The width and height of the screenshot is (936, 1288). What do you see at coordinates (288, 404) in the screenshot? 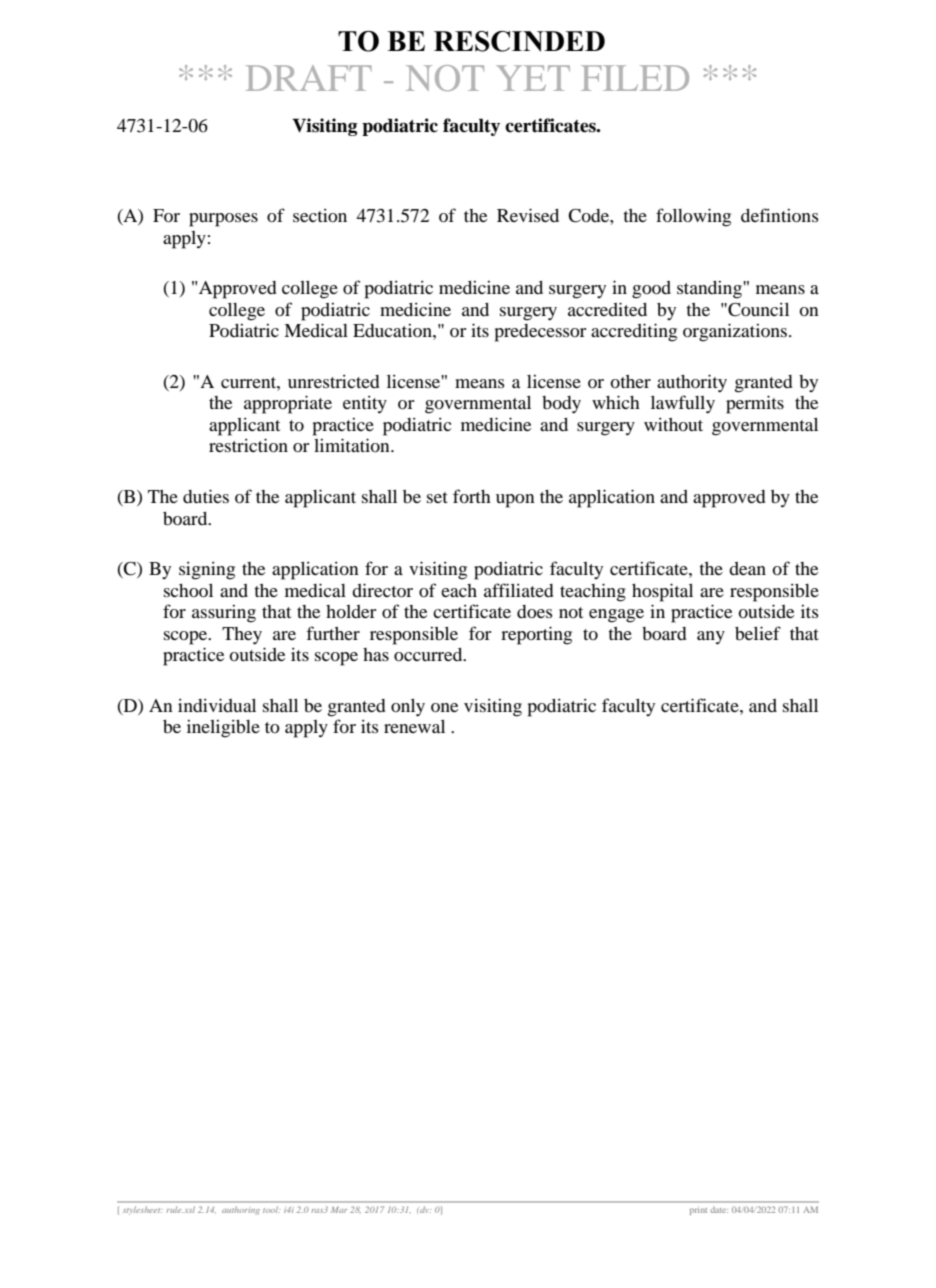
I see `appropriate` at bounding box center [288, 404].
